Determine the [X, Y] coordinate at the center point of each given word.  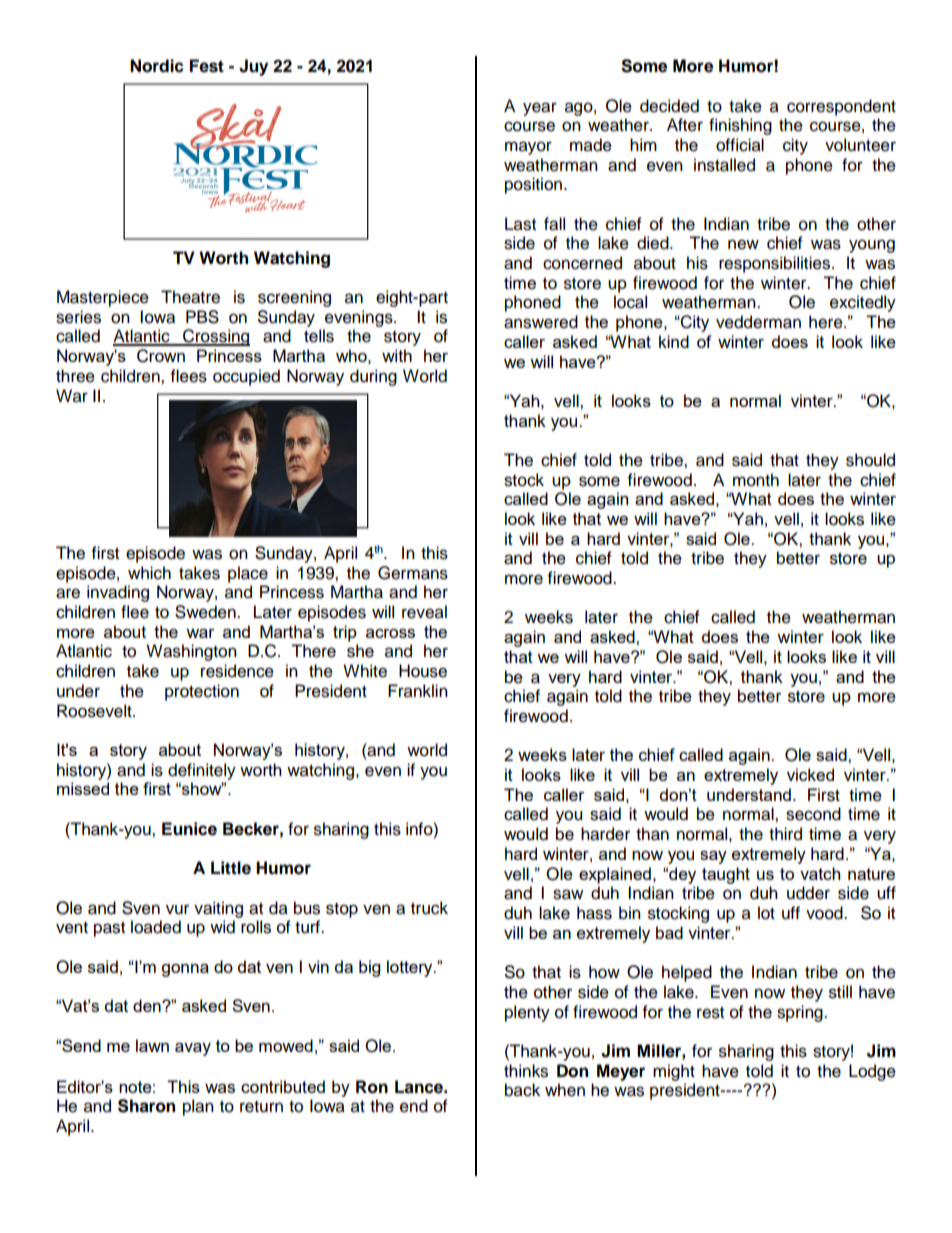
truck [429, 908]
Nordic [157, 66]
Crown [161, 356]
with [397, 355]
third [785, 834]
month [756, 480]
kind [674, 341]
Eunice [189, 829]
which [149, 573]
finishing [740, 126]
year [540, 109]
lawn [152, 1045]
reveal [424, 612]
